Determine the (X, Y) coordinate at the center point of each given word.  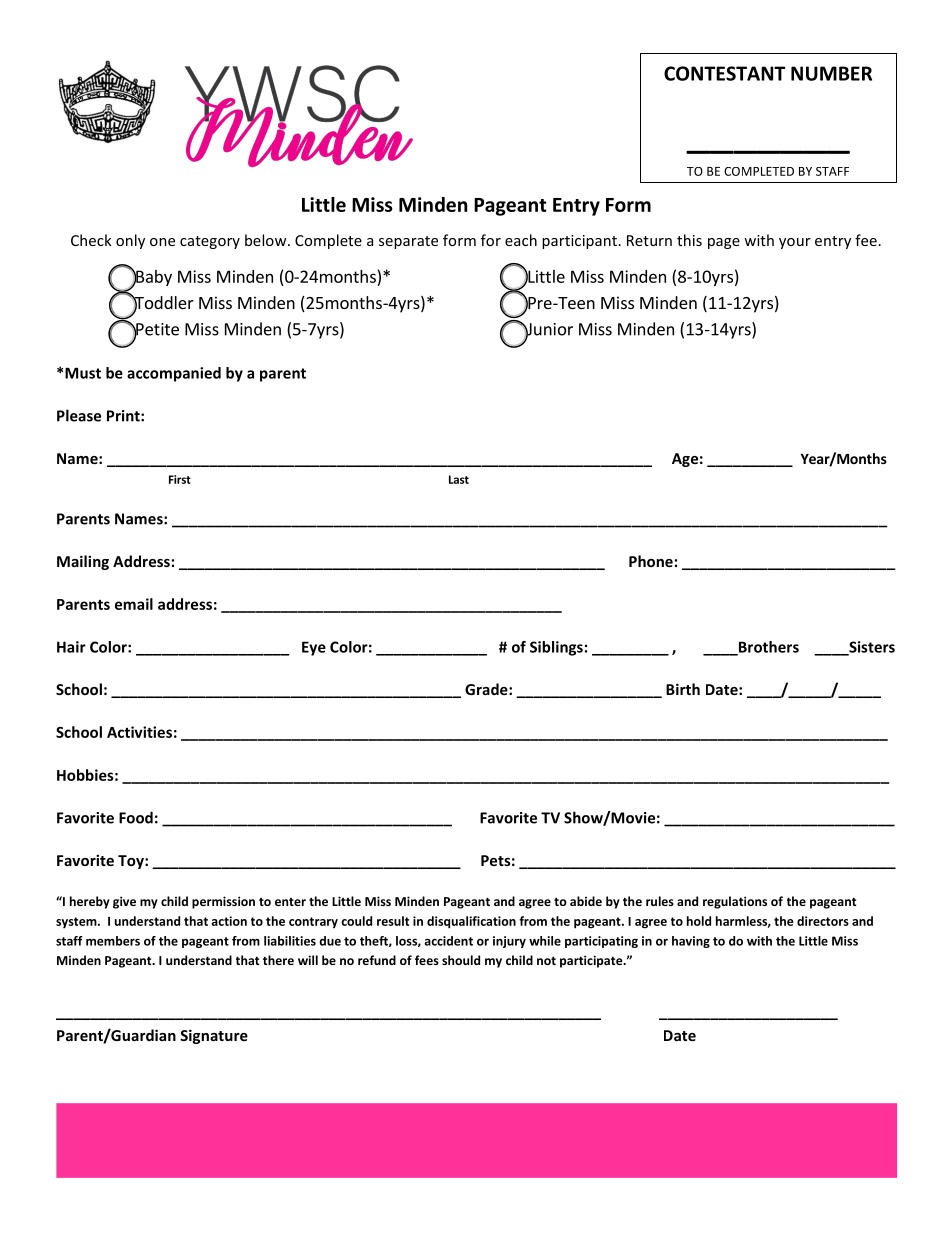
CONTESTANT (724, 73)
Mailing (83, 562)
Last (459, 479)
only (130, 241)
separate (408, 242)
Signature (214, 1036)
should (461, 960)
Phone (651, 561)
